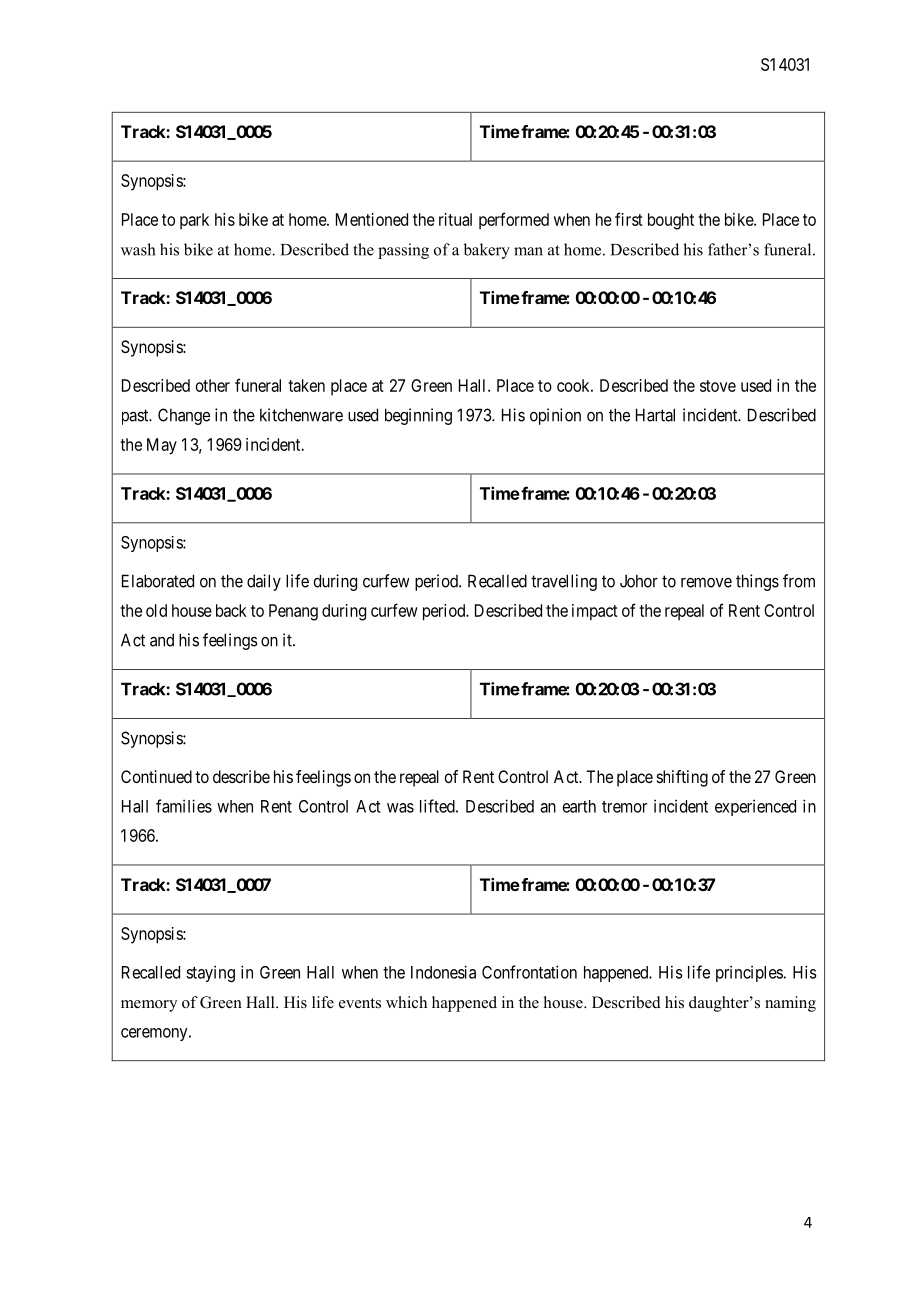 This screenshot has width=924, height=1308. Describe the element at coordinates (750, 973) in the screenshot. I see `principles` at that location.
